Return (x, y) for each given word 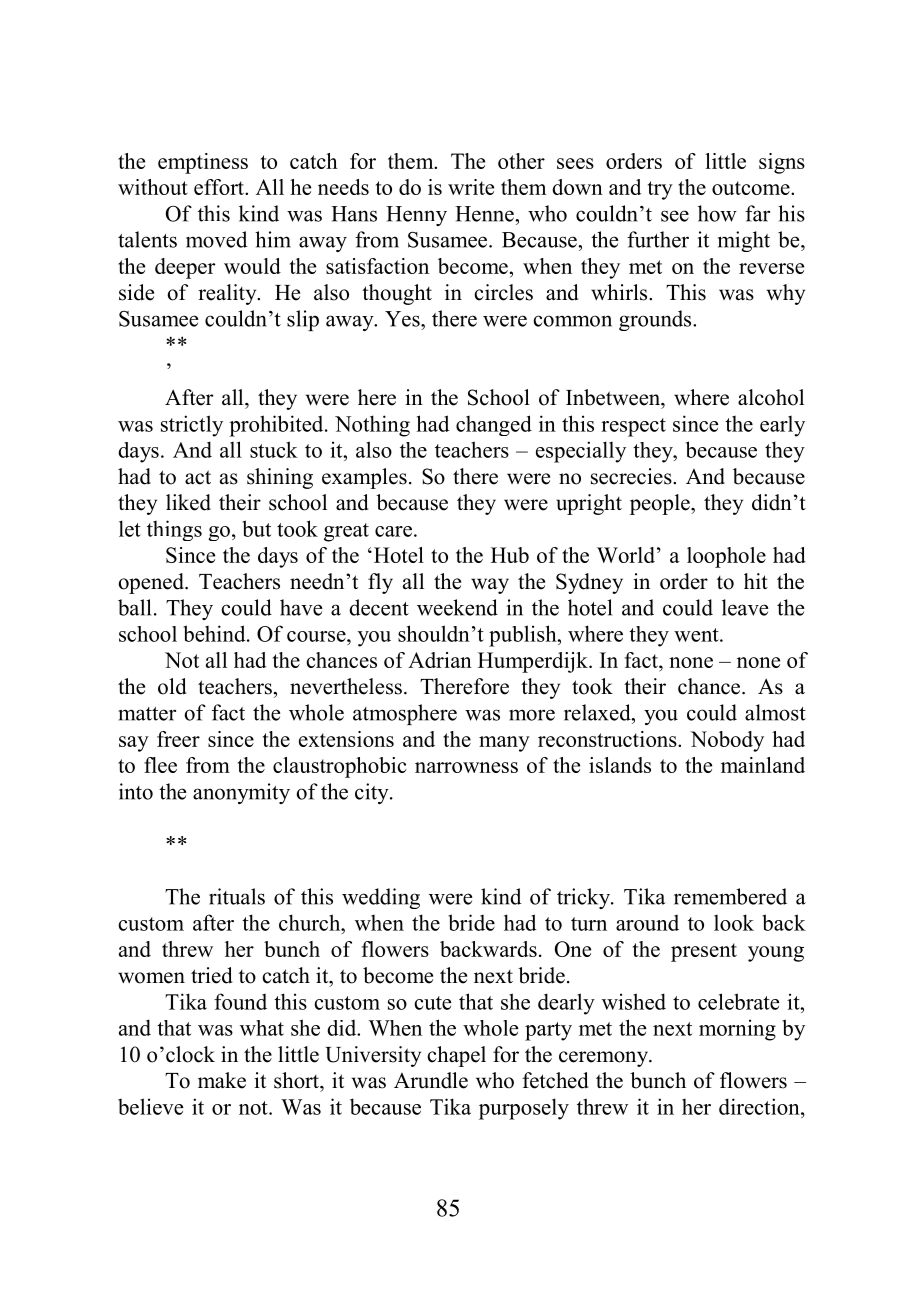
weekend (457, 607)
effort (220, 187)
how (717, 213)
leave (745, 607)
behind (215, 633)
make (222, 1080)
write (471, 187)
